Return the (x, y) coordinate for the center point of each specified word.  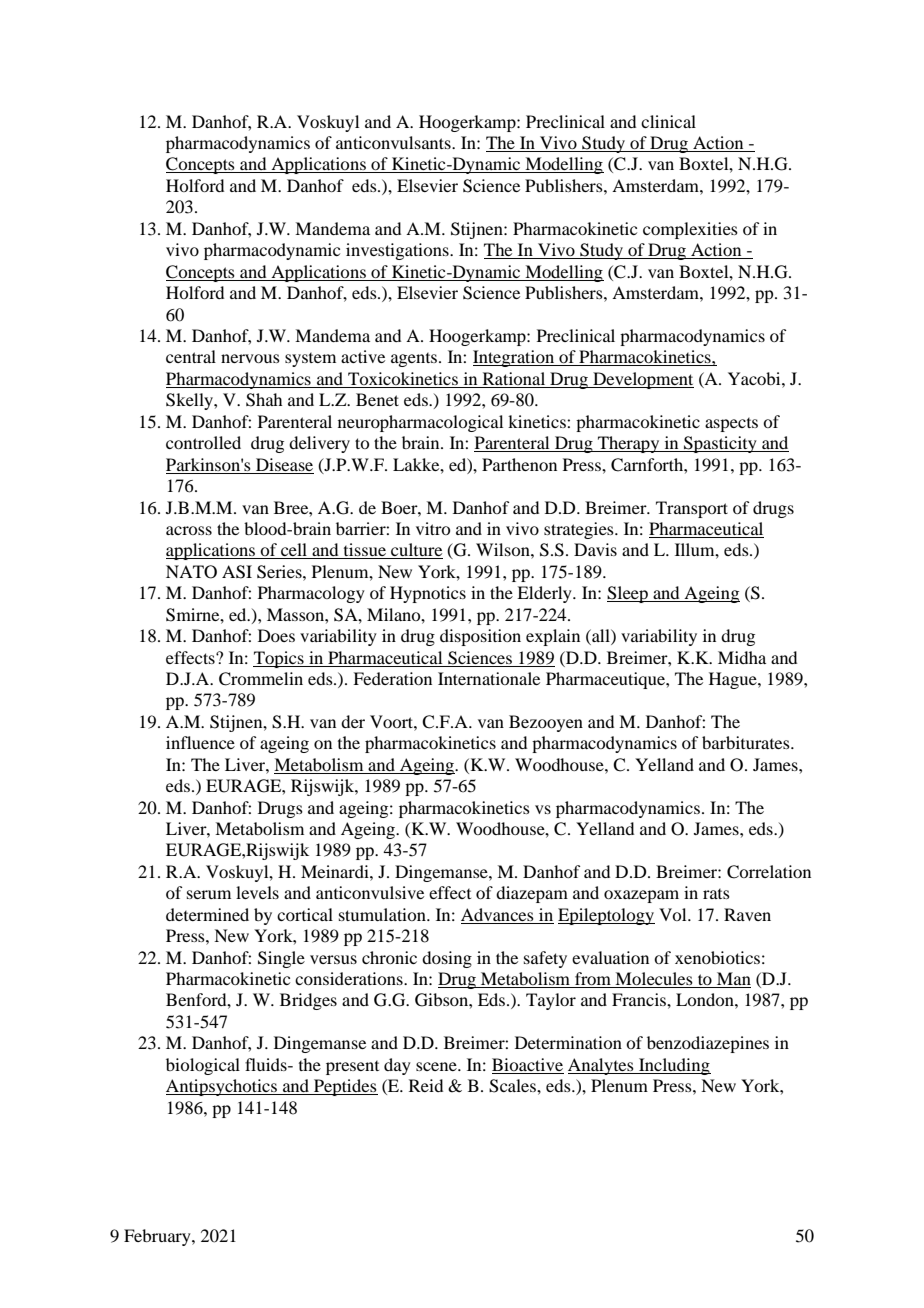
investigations (398, 251)
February (158, 1237)
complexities (690, 230)
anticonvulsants (394, 142)
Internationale (489, 678)
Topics (279, 659)
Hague (734, 680)
